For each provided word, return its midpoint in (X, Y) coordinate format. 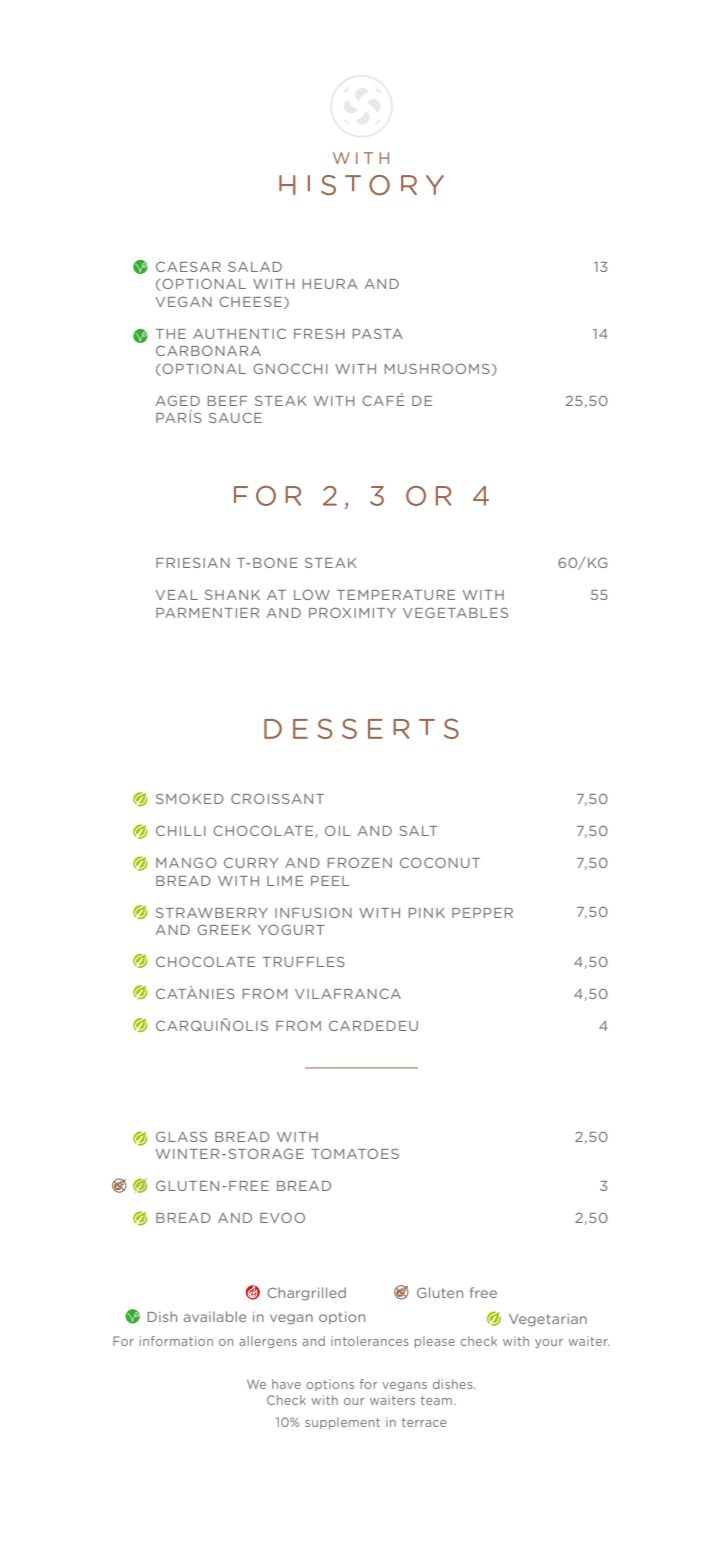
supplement (342, 1423)
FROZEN (360, 862)
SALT (418, 830)
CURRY (251, 862)
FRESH (319, 333)
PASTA (377, 334)
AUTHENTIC (239, 333)
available (215, 1316)
